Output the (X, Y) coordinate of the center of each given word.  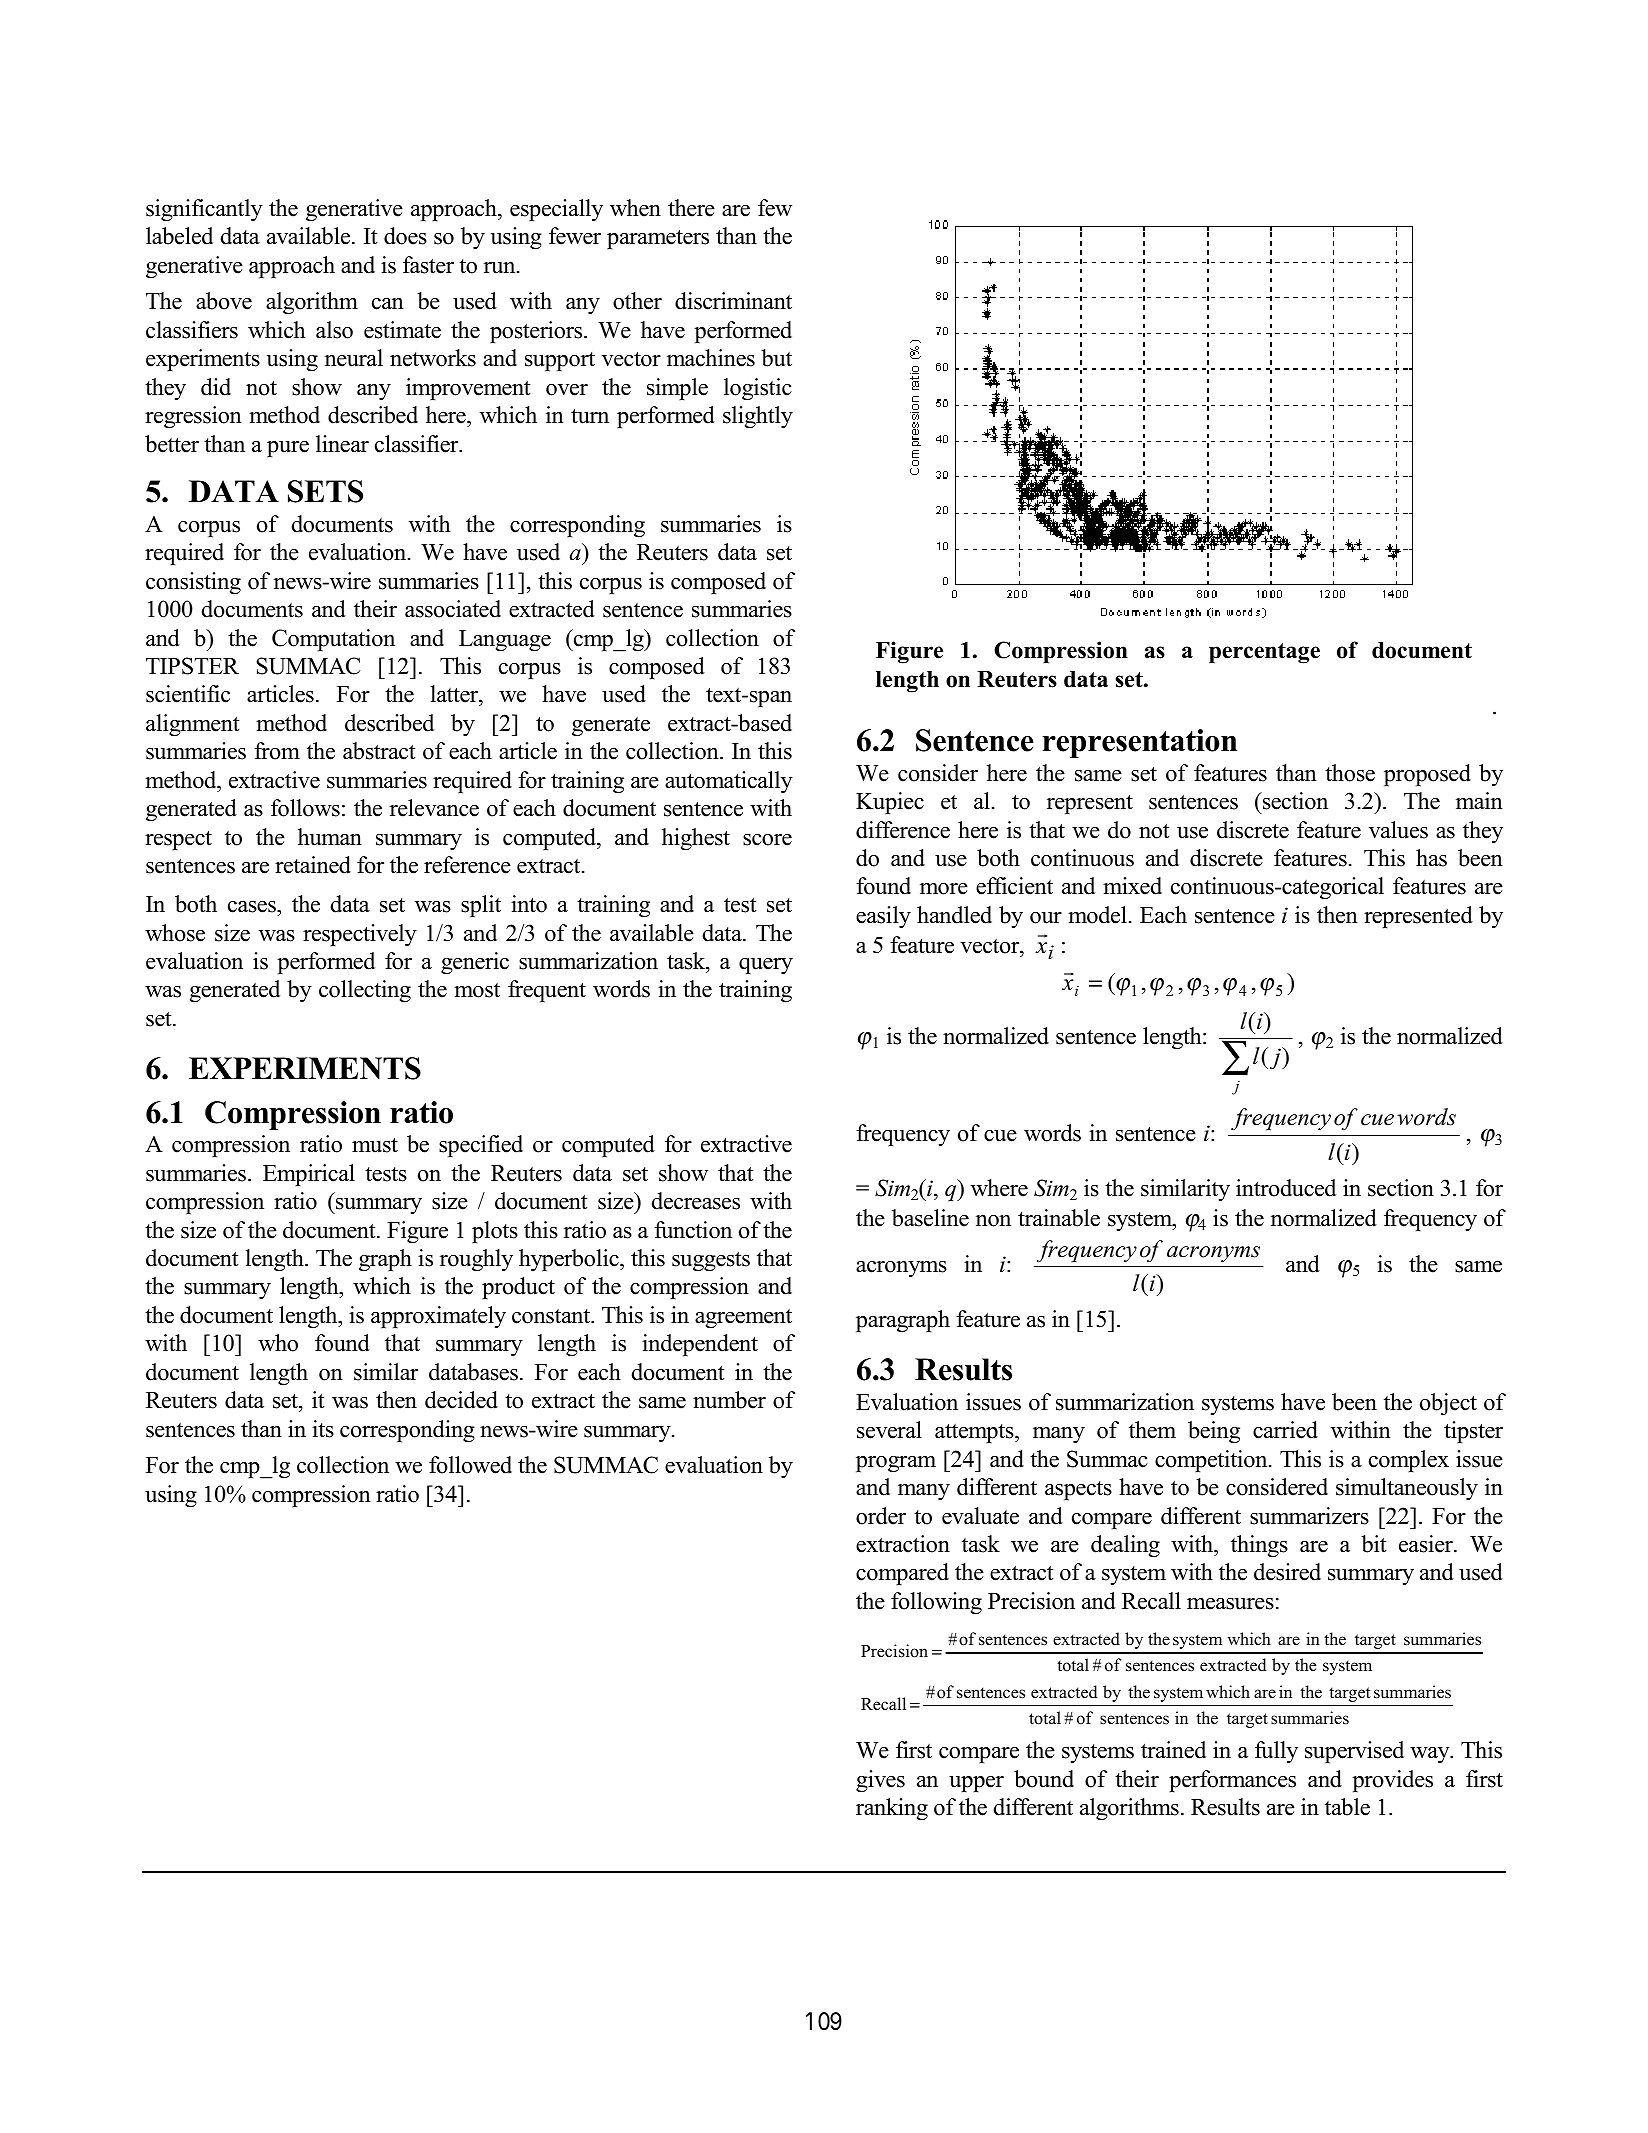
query (766, 966)
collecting (365, 991)
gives (880, 1781)
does (405, 236)
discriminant (733, 301)
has (1431, 858)
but (776, 358)
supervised (1354, 1752)
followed (470, 1465)
